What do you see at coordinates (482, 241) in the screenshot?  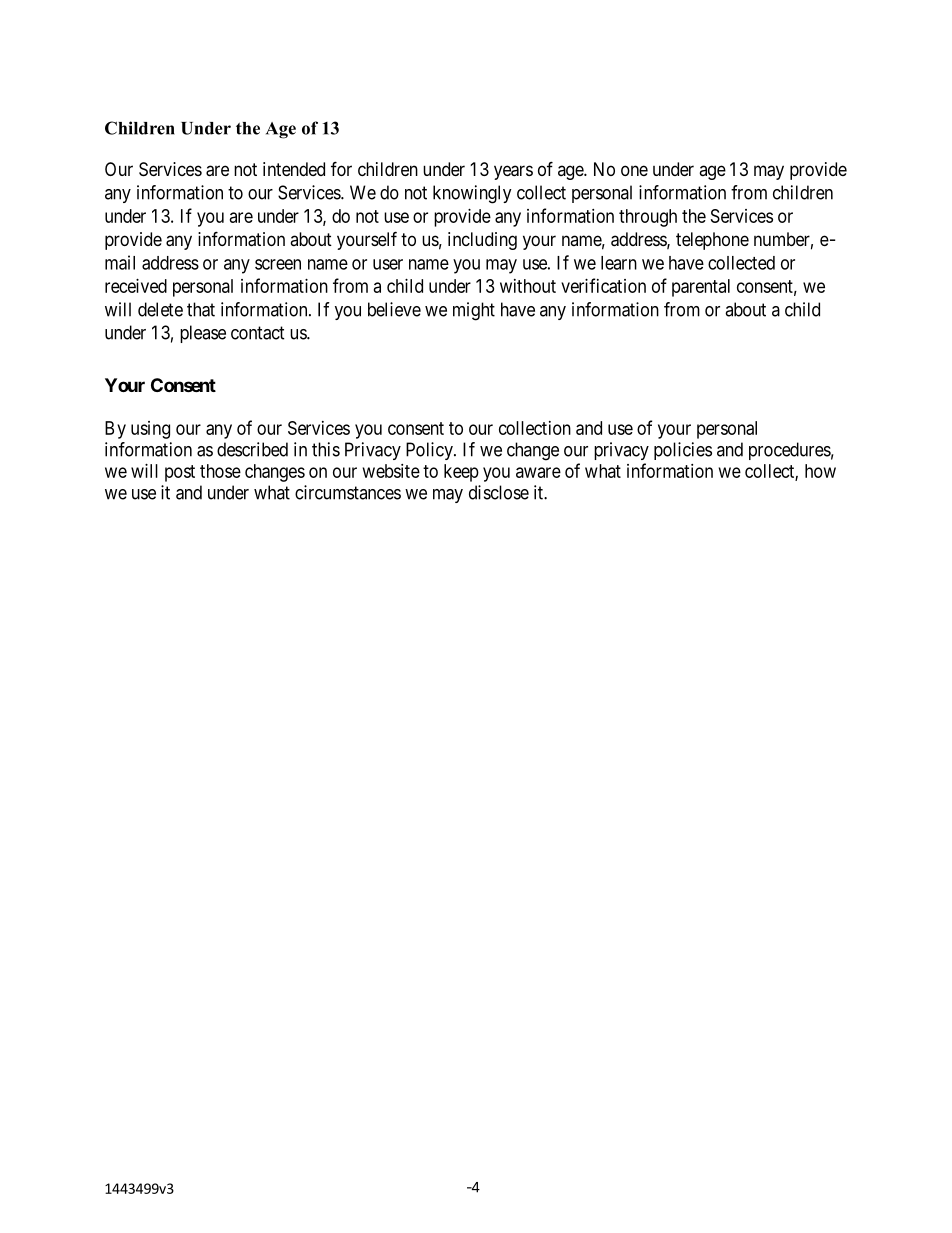 I see `including` at bounding box center [482, 241].
